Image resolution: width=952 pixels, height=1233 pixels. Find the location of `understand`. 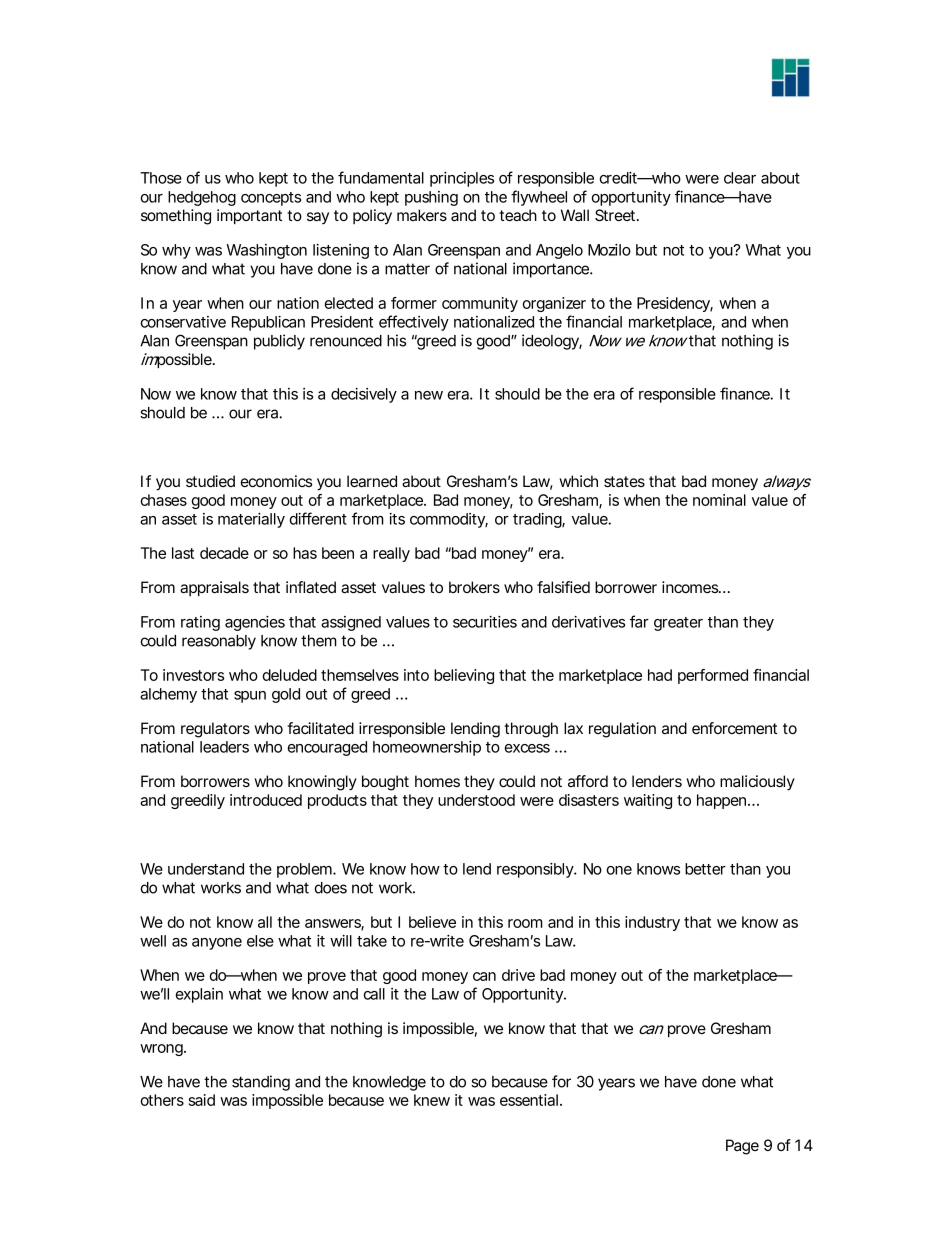

understand is located at coordinates (206, 869).
